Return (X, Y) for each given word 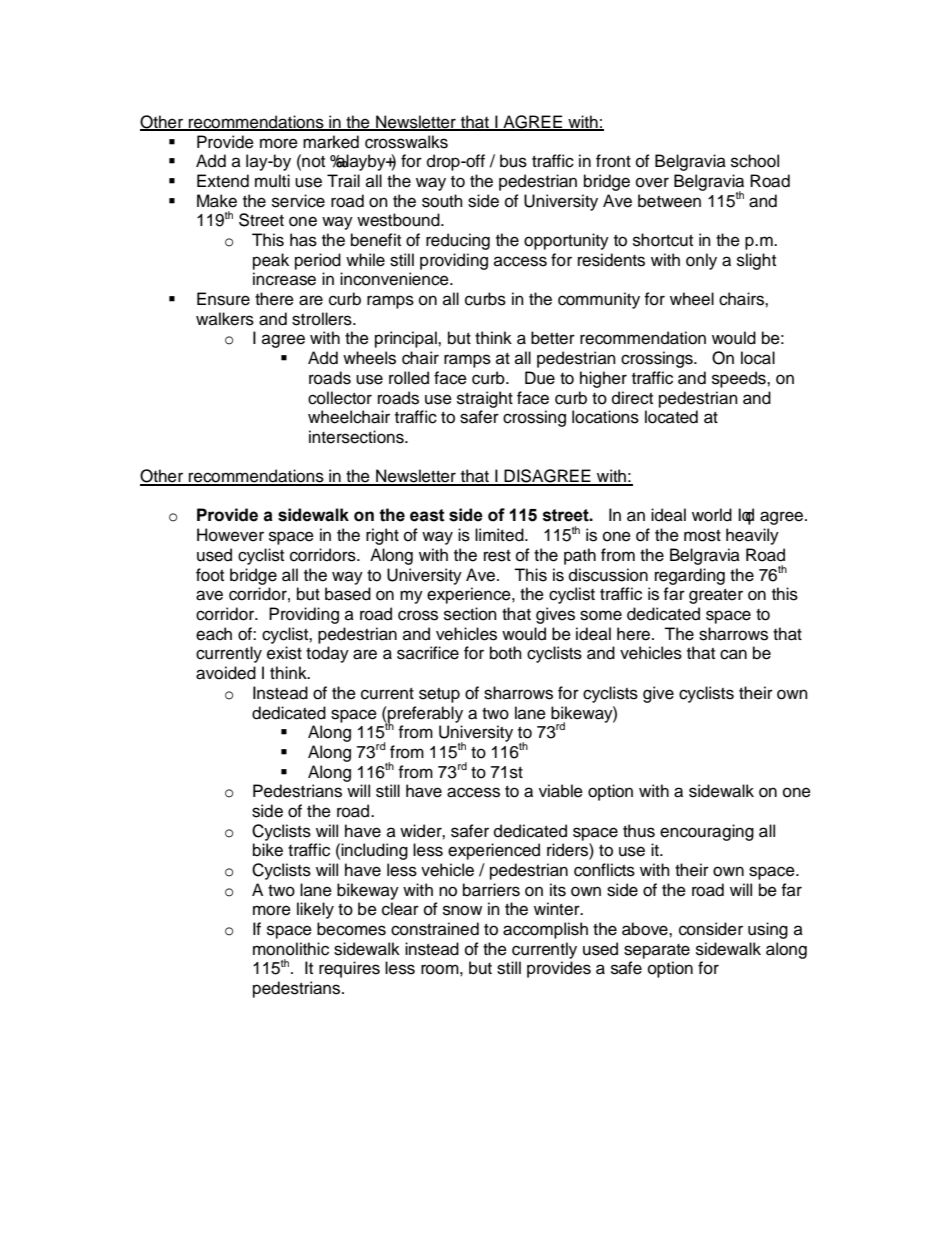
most (702, 536)
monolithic (291, 949)
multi (272, 181)
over (652, 182)
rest (497, 556)
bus (513, 161)
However (230, 535)
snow (462, 910)
